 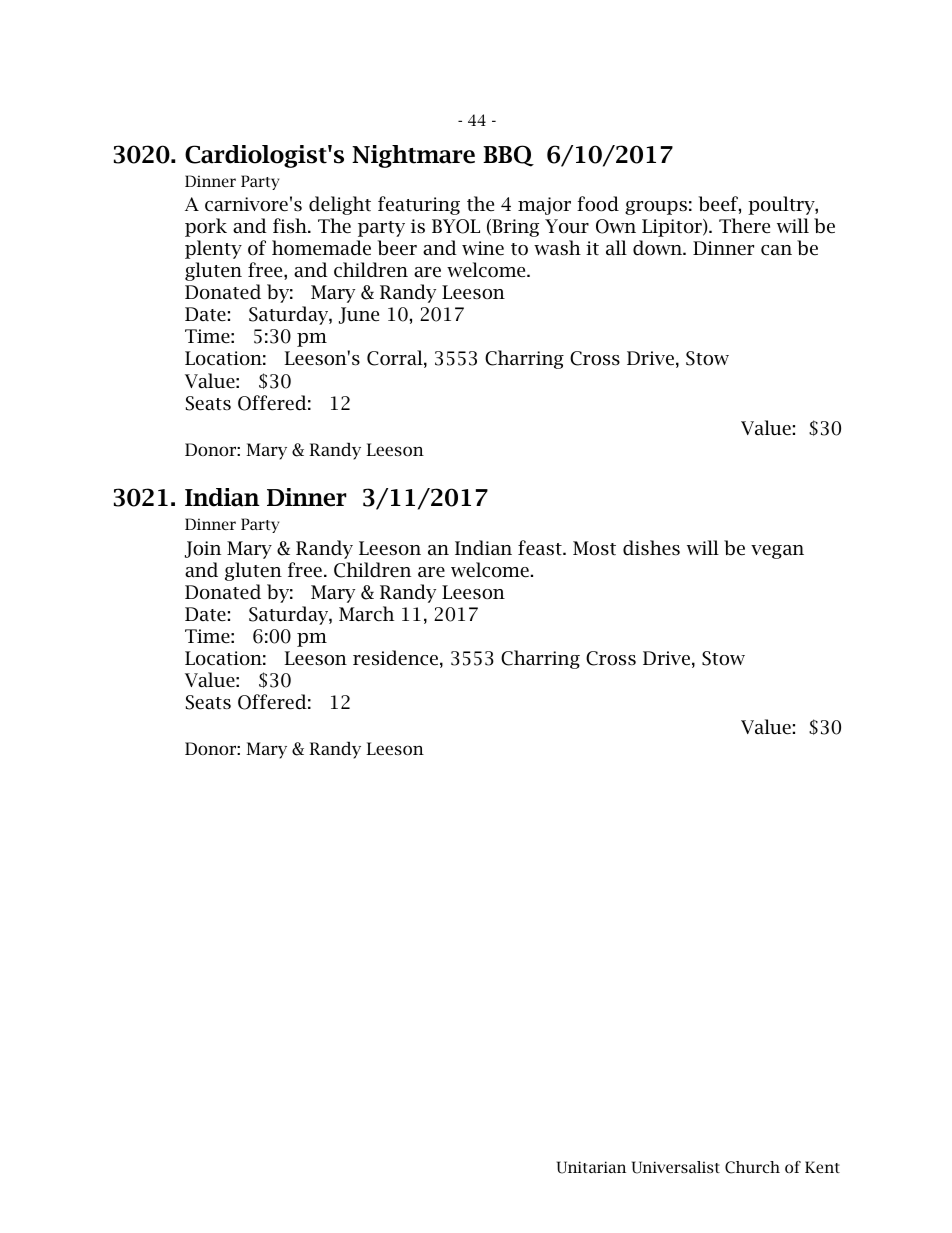 What do you see at coordinates (508, 156) in the page?
I see `BBQ` at bounding box center [508, 156].
